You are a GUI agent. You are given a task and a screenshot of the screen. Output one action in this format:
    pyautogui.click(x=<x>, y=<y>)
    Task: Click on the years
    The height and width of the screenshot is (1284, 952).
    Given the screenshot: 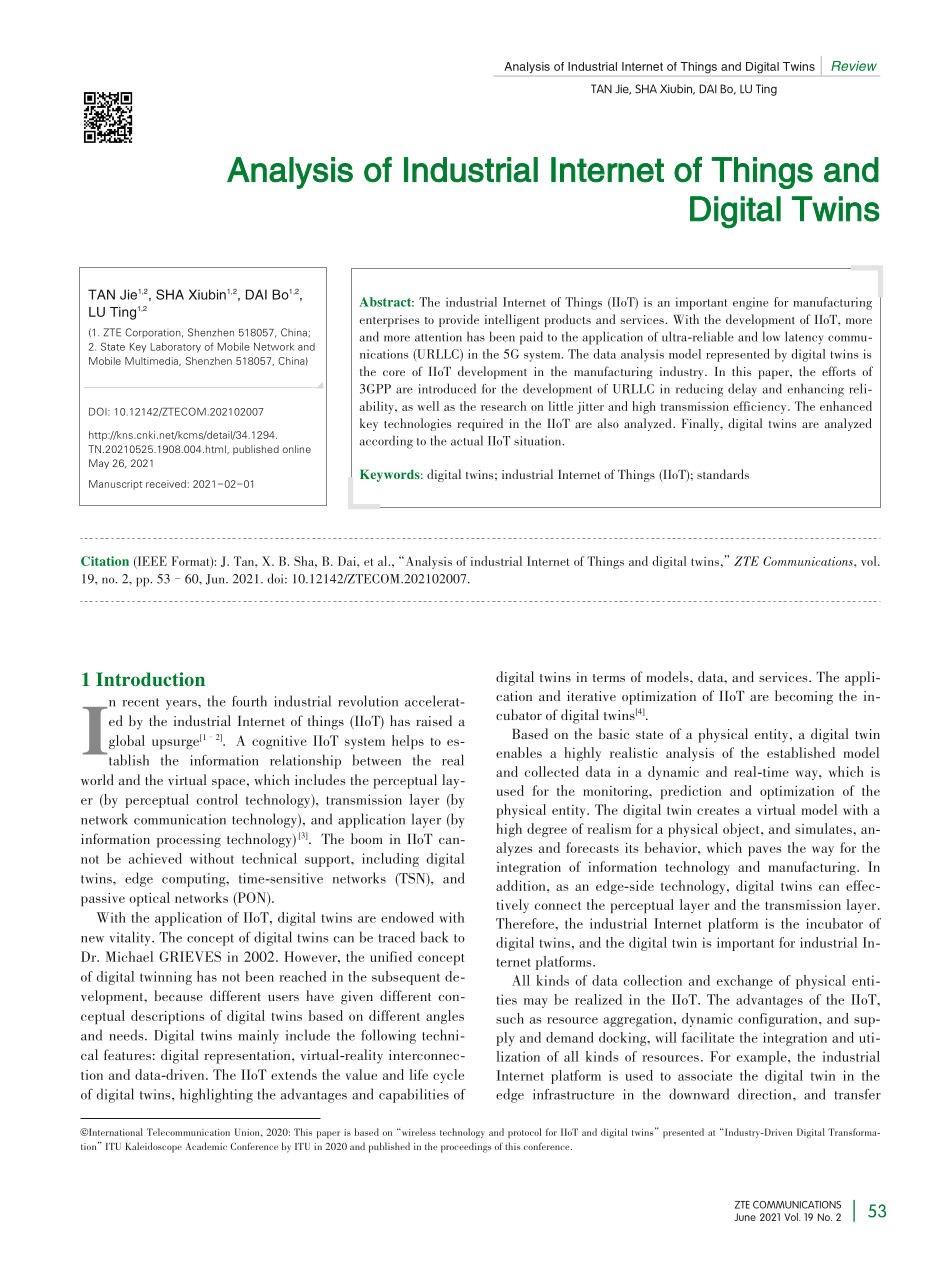 What is the action you would take?
    pyautogui.click(x=182, y=705)
